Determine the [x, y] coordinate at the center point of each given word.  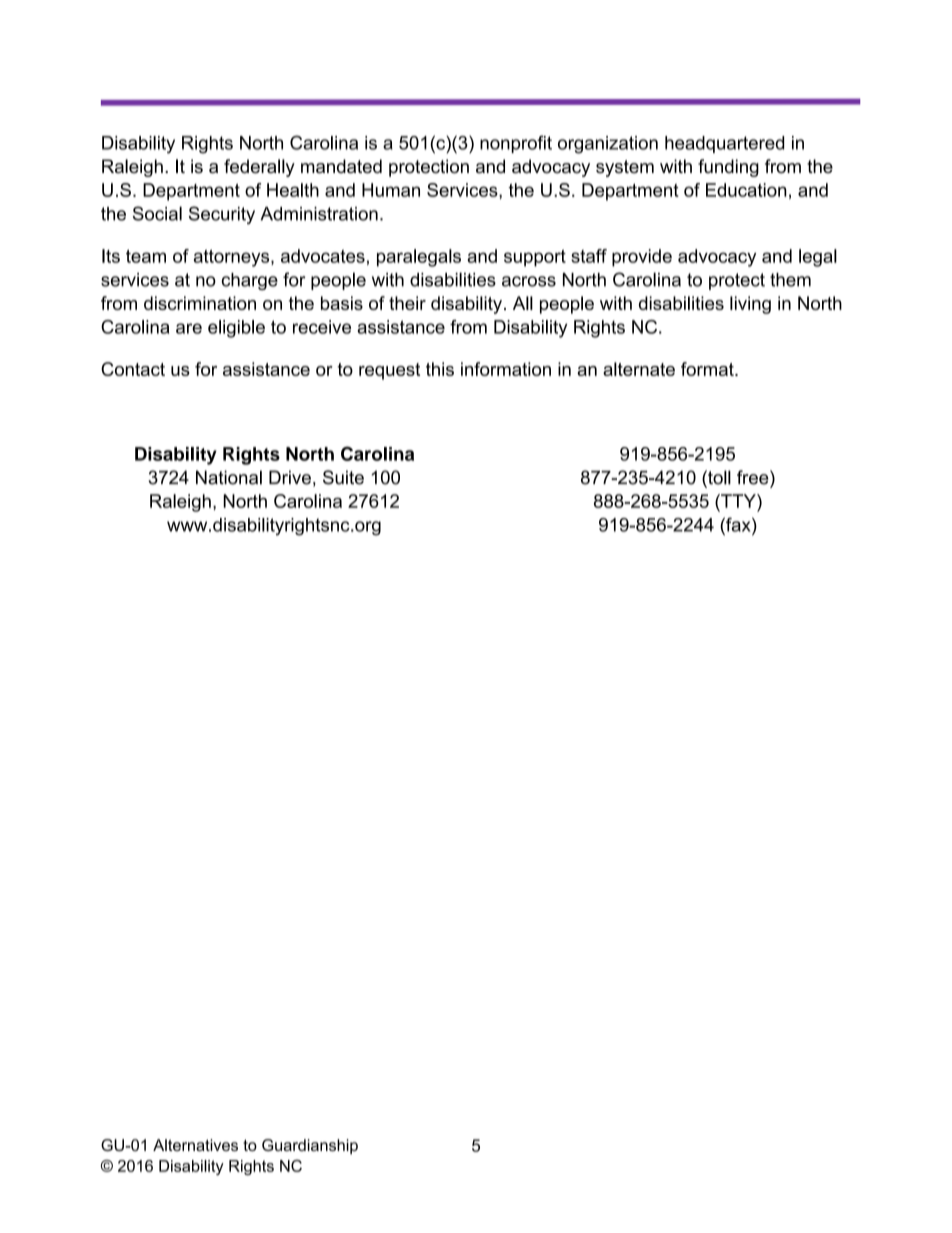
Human [391, 190]
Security [222, 215]
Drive [290, 477]
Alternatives [195, 1145]
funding [728, 168]
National [229, 477]
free [754, 477]
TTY [738, 501]
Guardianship [310, 1146]
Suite [343, 477]
